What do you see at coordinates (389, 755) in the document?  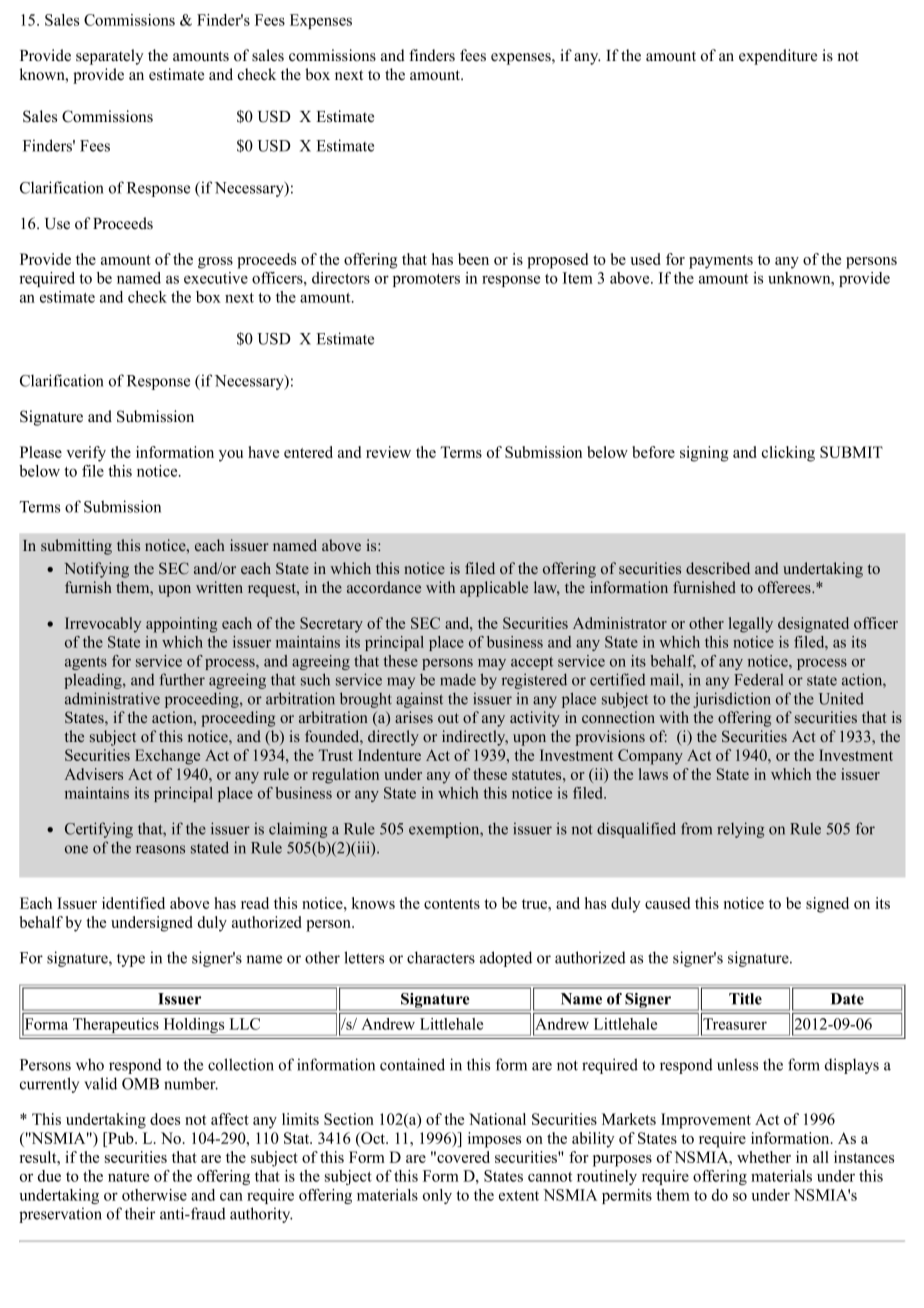 I see `Indenture` at bounding box center [389, 755].
